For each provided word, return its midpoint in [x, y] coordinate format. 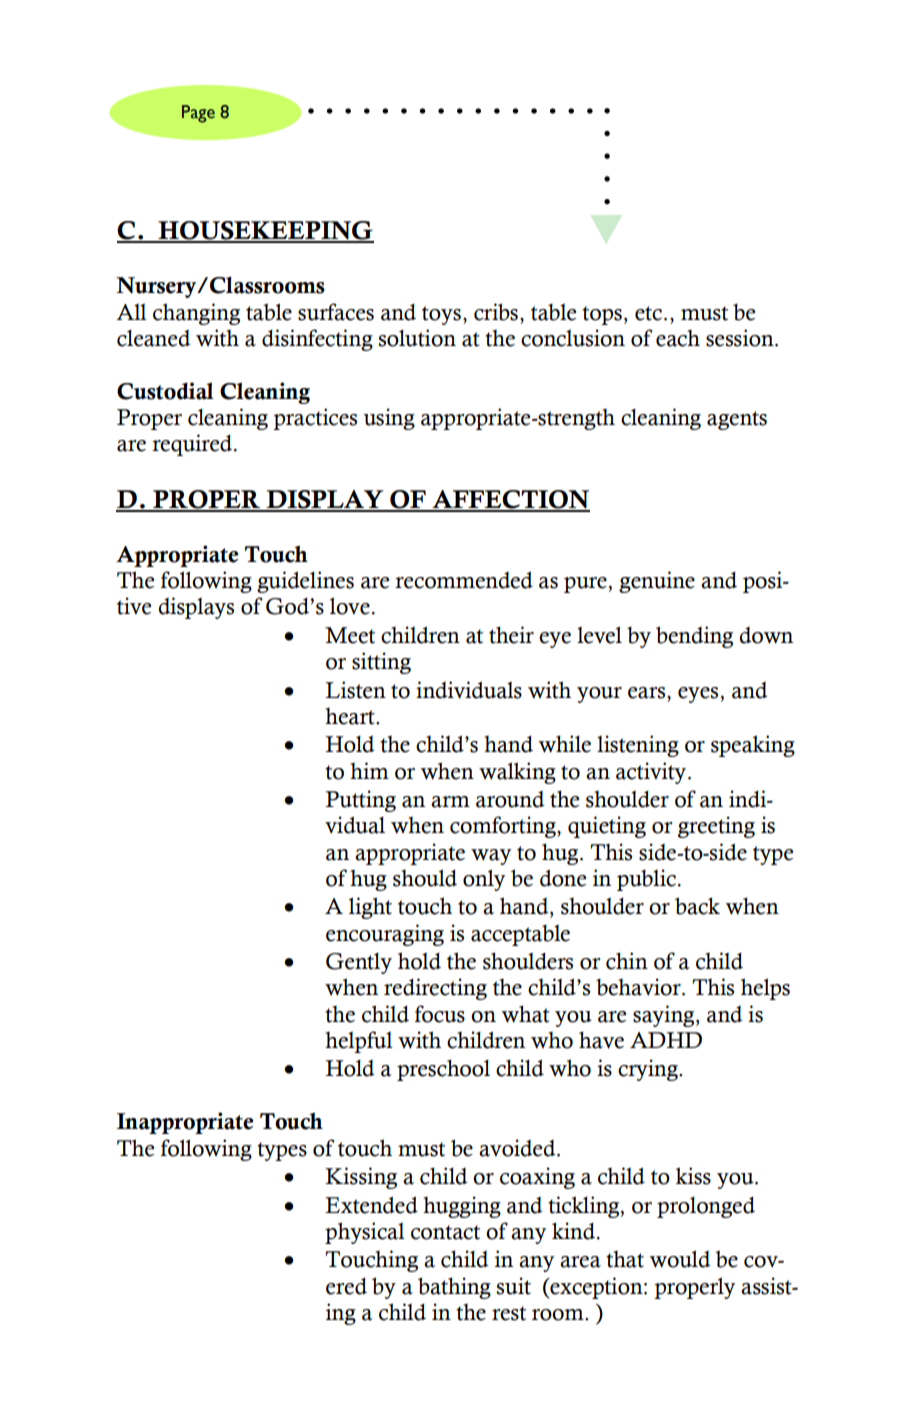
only [484, 880]
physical [365, 1233]
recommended [464, 580]
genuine [657, 582]
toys [441, 315]
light [370, 908]
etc [648, 313]
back [697, 906]
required [193, 445]
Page [198, 114]
